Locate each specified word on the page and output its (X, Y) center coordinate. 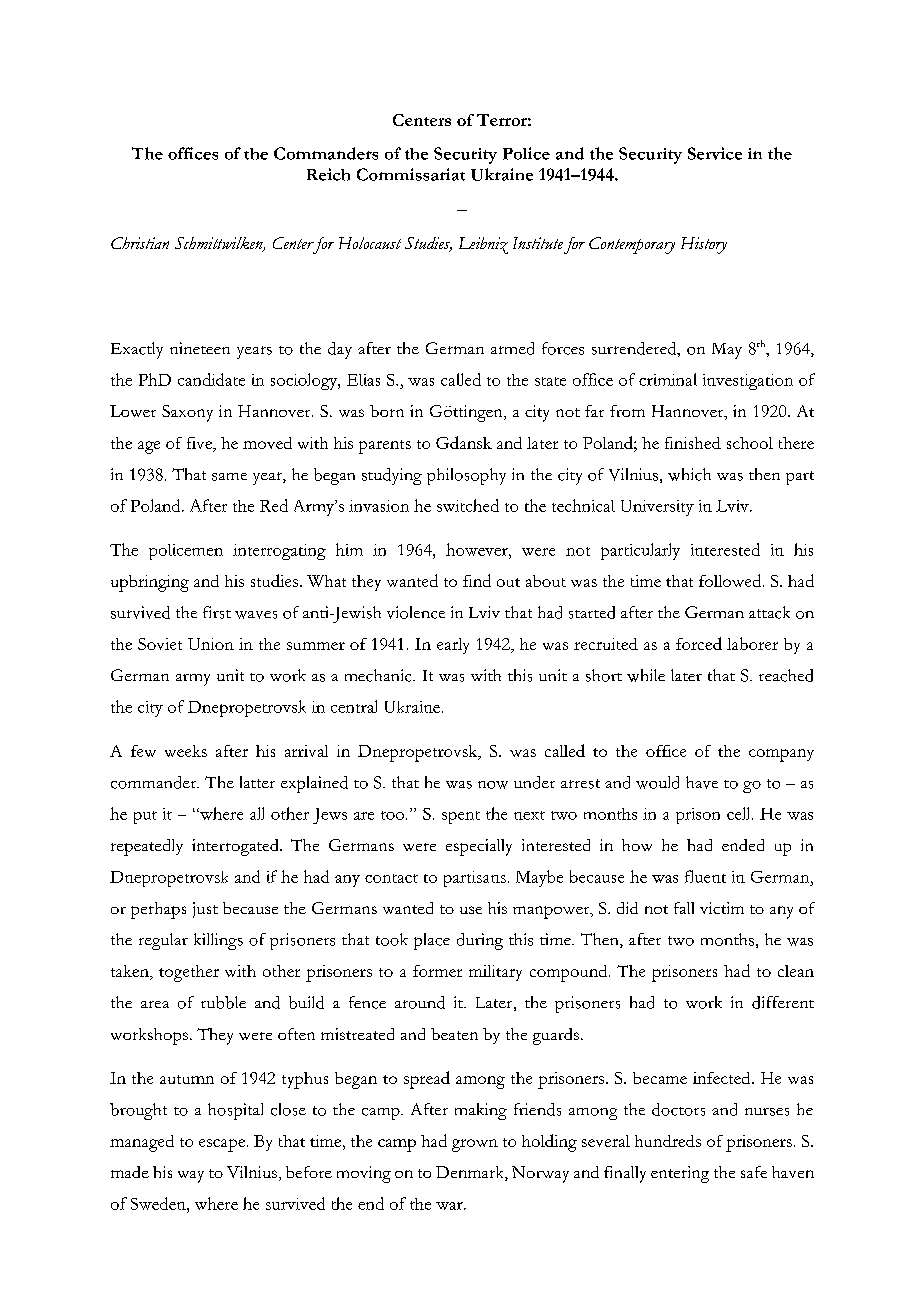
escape (222, 1145)
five (201, 444)
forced (699, 643)
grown (475, 1145)
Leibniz (483, 245)
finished (693, 443)
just (205, 910)
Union (211, 644)
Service (715, 153)
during (480, 941)
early (453, 646)
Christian (140, 243)
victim (722, 908)
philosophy (466, 476)
